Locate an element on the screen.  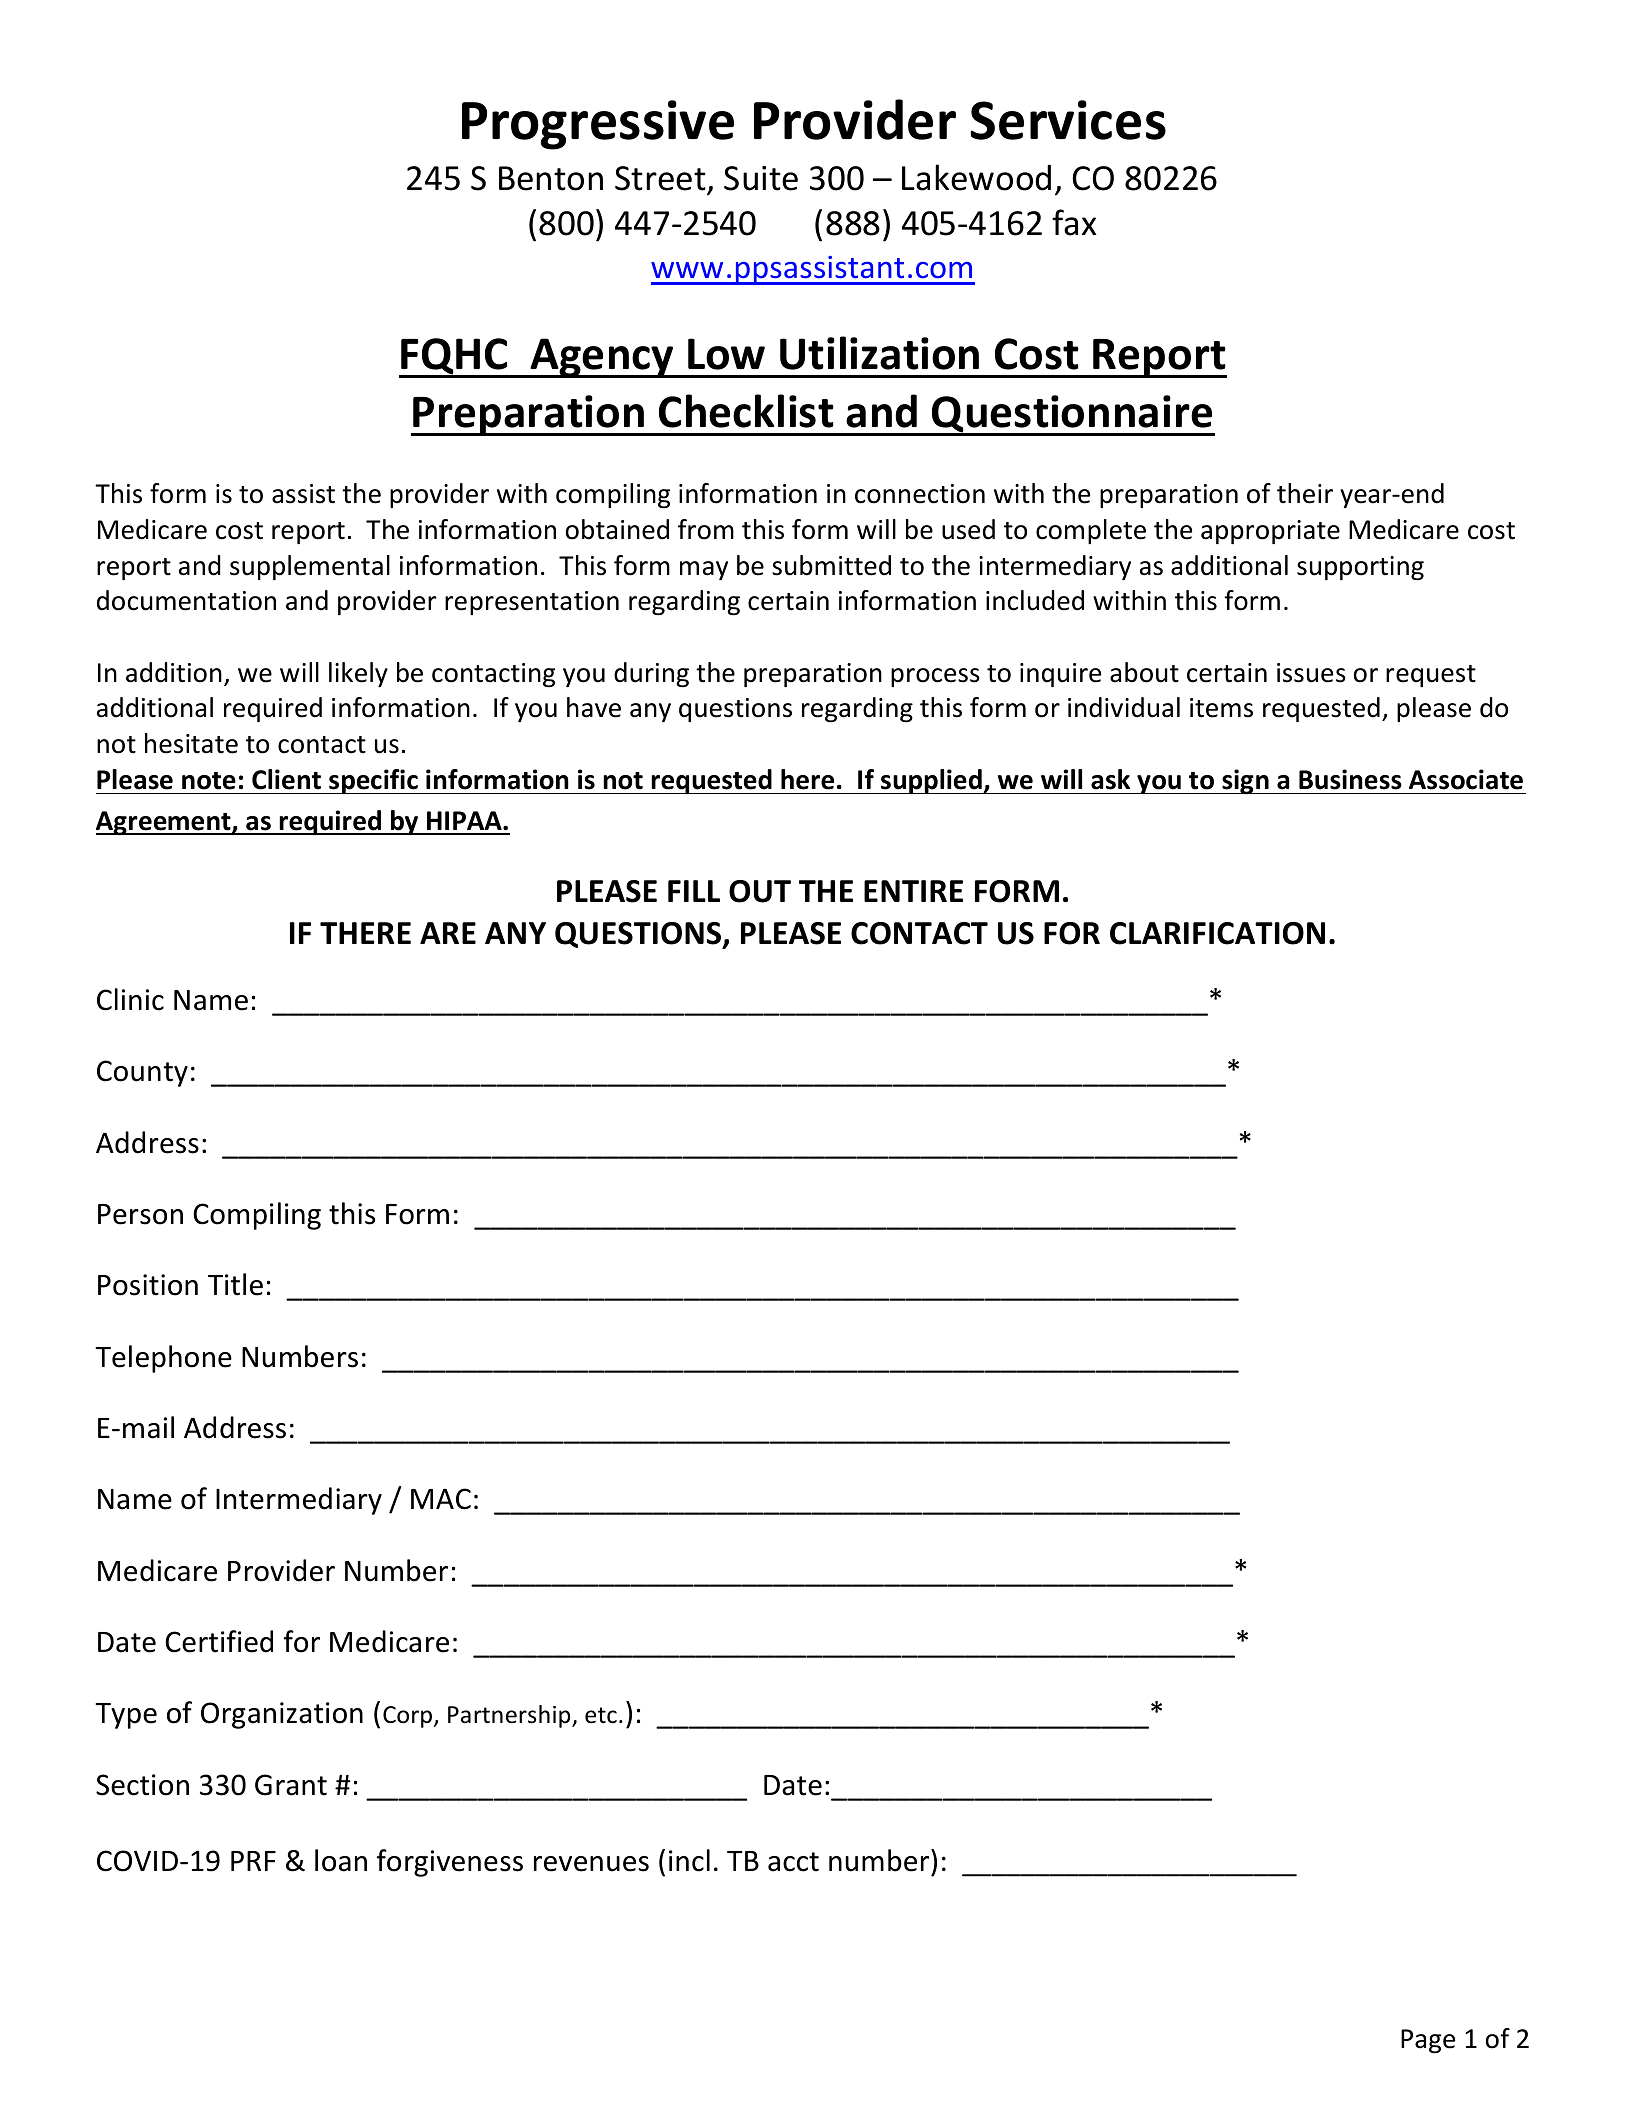
Suite is located at coordinates (761, 178).
